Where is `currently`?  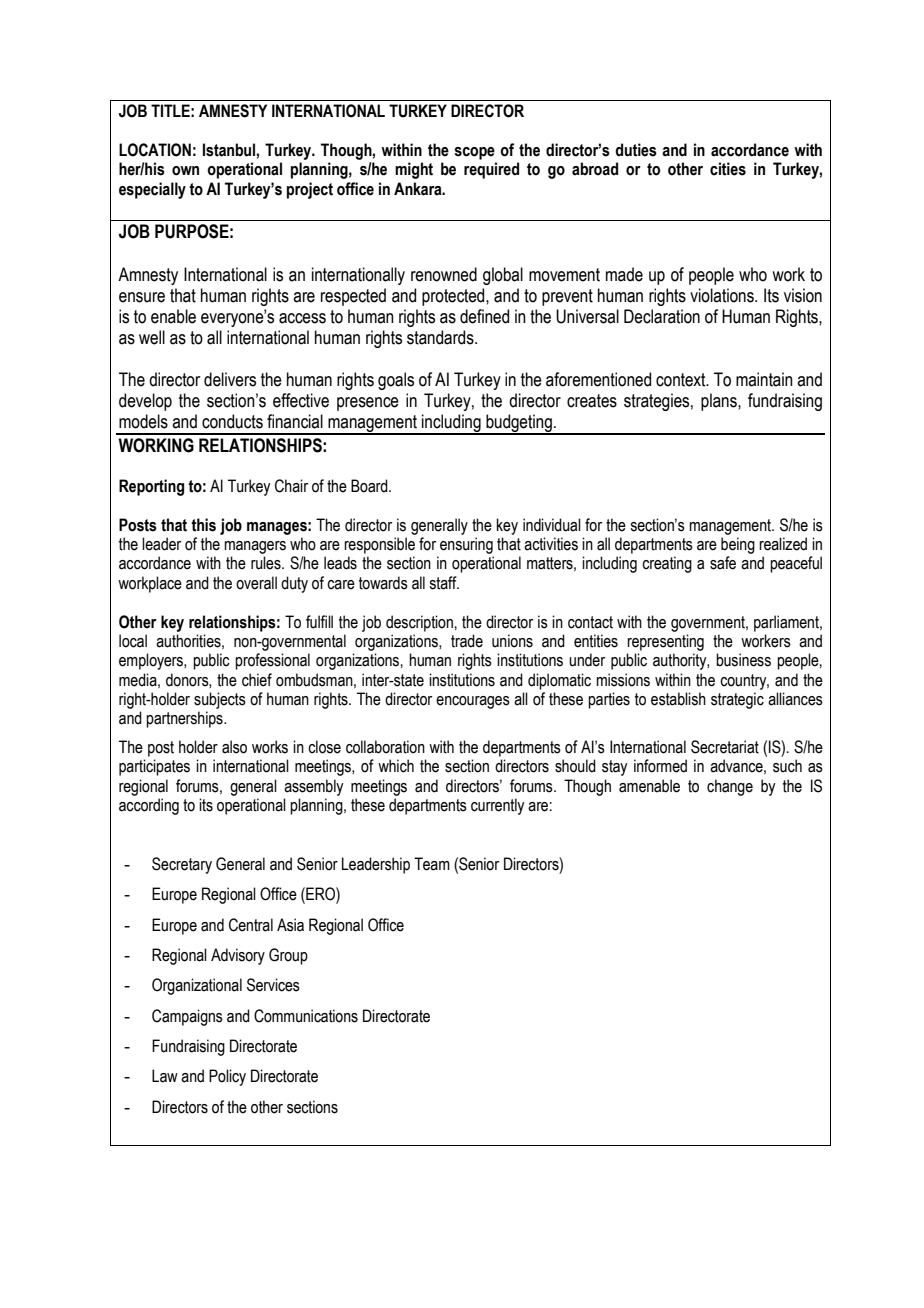
currently is located at coordinates (497, 806).
